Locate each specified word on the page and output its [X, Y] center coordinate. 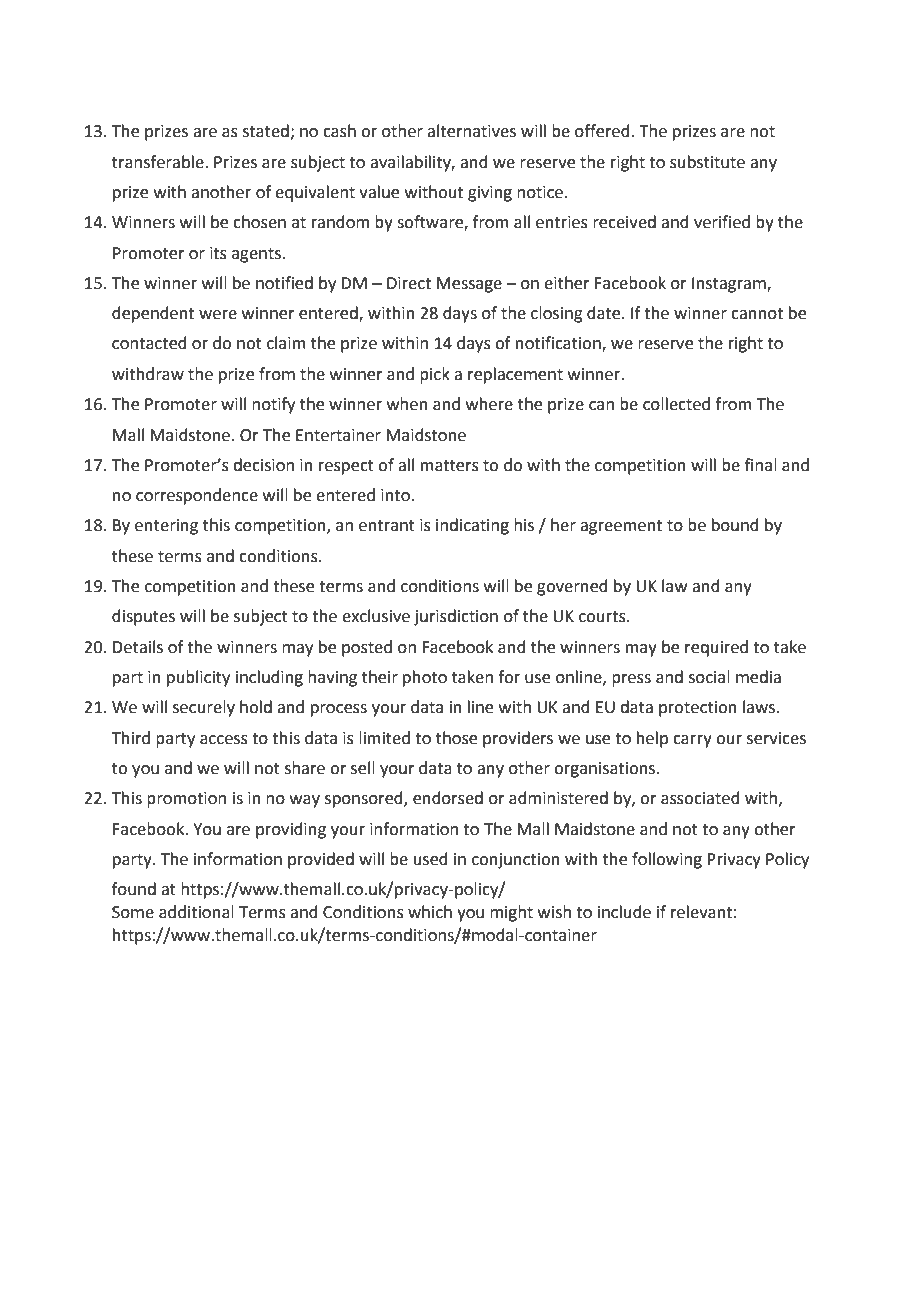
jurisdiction [456, 617]
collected [676, 404]
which [430, 912]
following [667, 860]
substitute [707, 162]
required [716, 648]
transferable [159, 162]
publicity [198, 678]
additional [196, 912]
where [489, 404]
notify [273, 405]
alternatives [471, 131]
